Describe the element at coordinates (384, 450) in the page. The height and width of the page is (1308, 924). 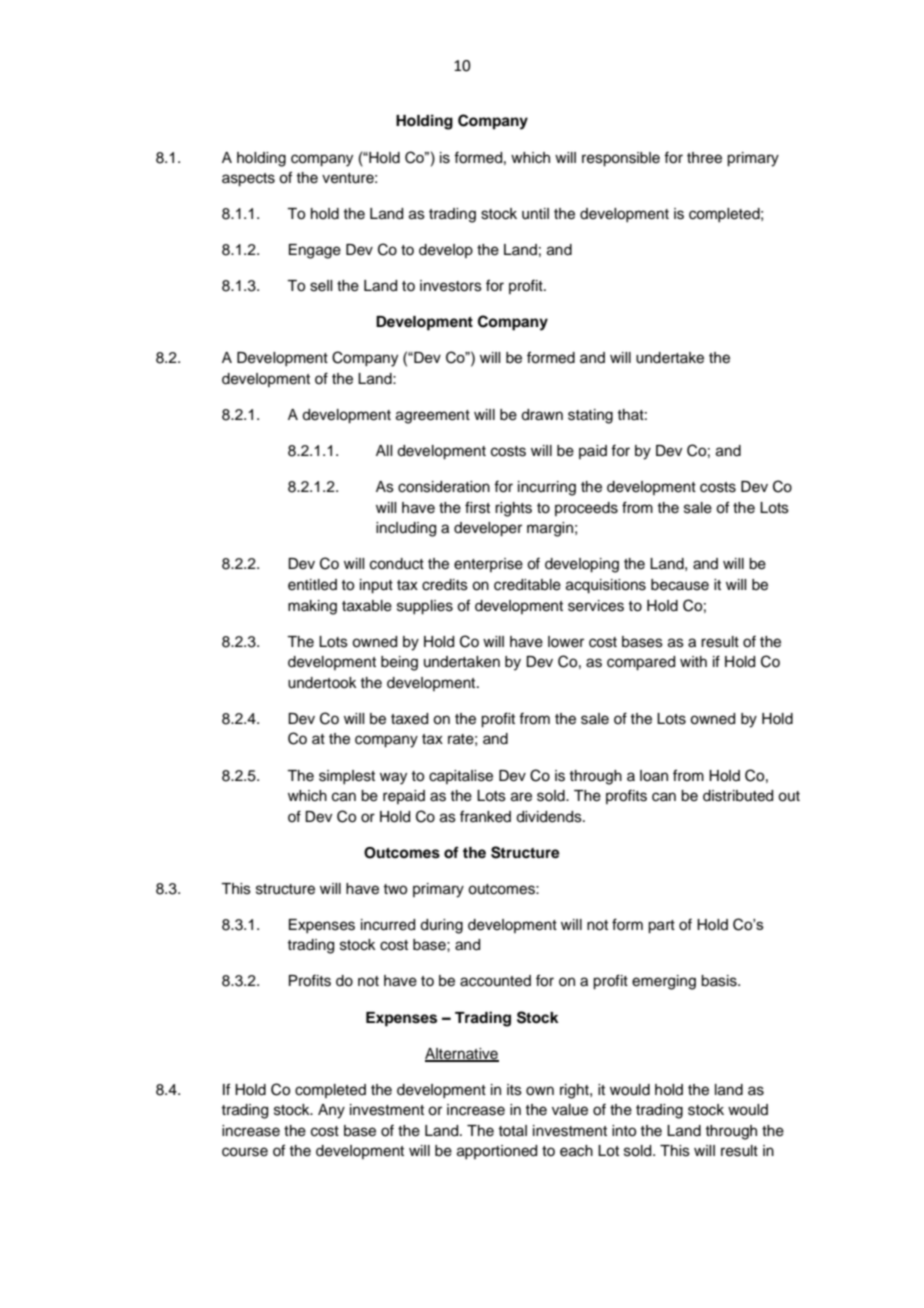
I see `All` at that location.
